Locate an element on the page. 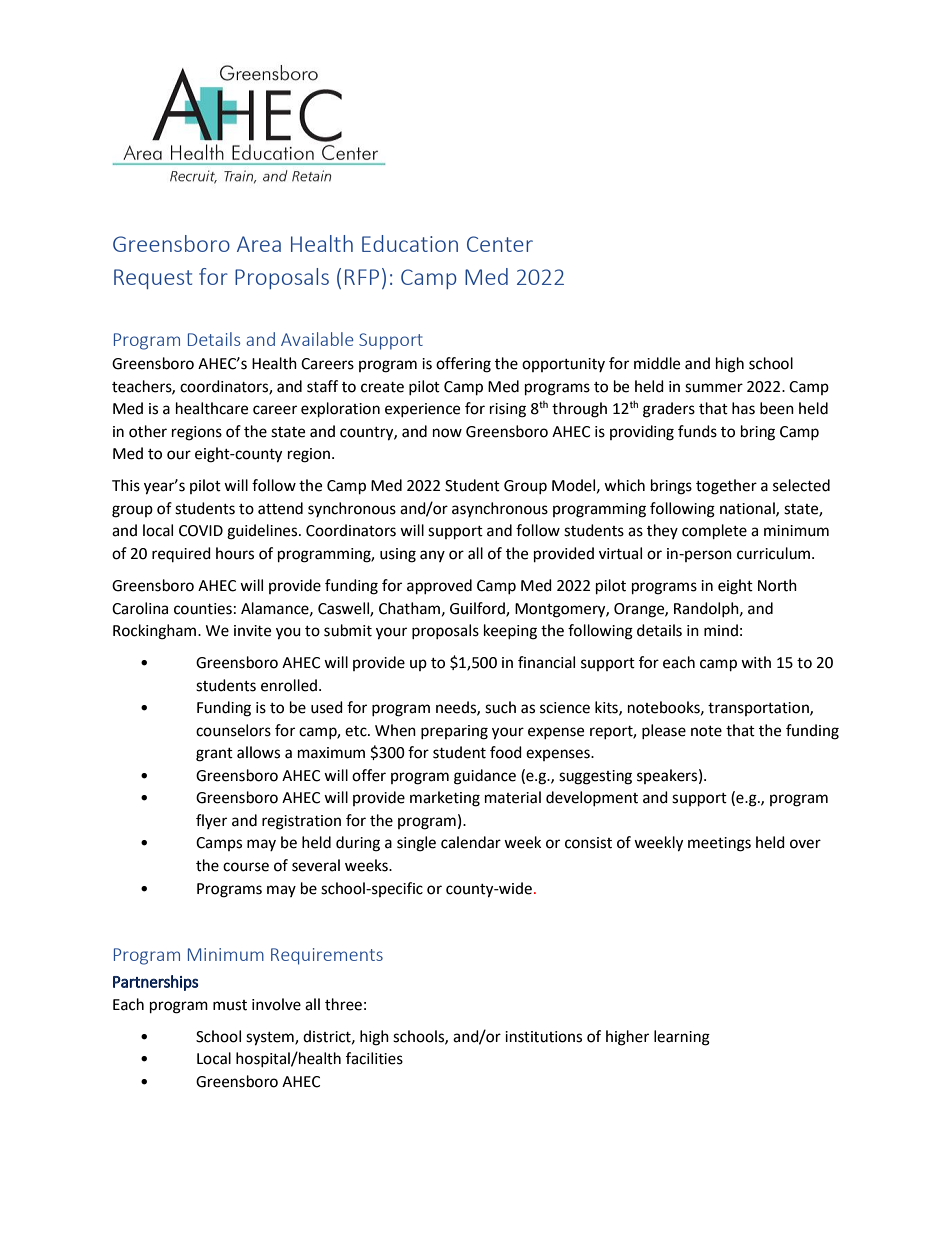 The height and width of the page is (1233, 952). any is located at coordinates (432, 556).
